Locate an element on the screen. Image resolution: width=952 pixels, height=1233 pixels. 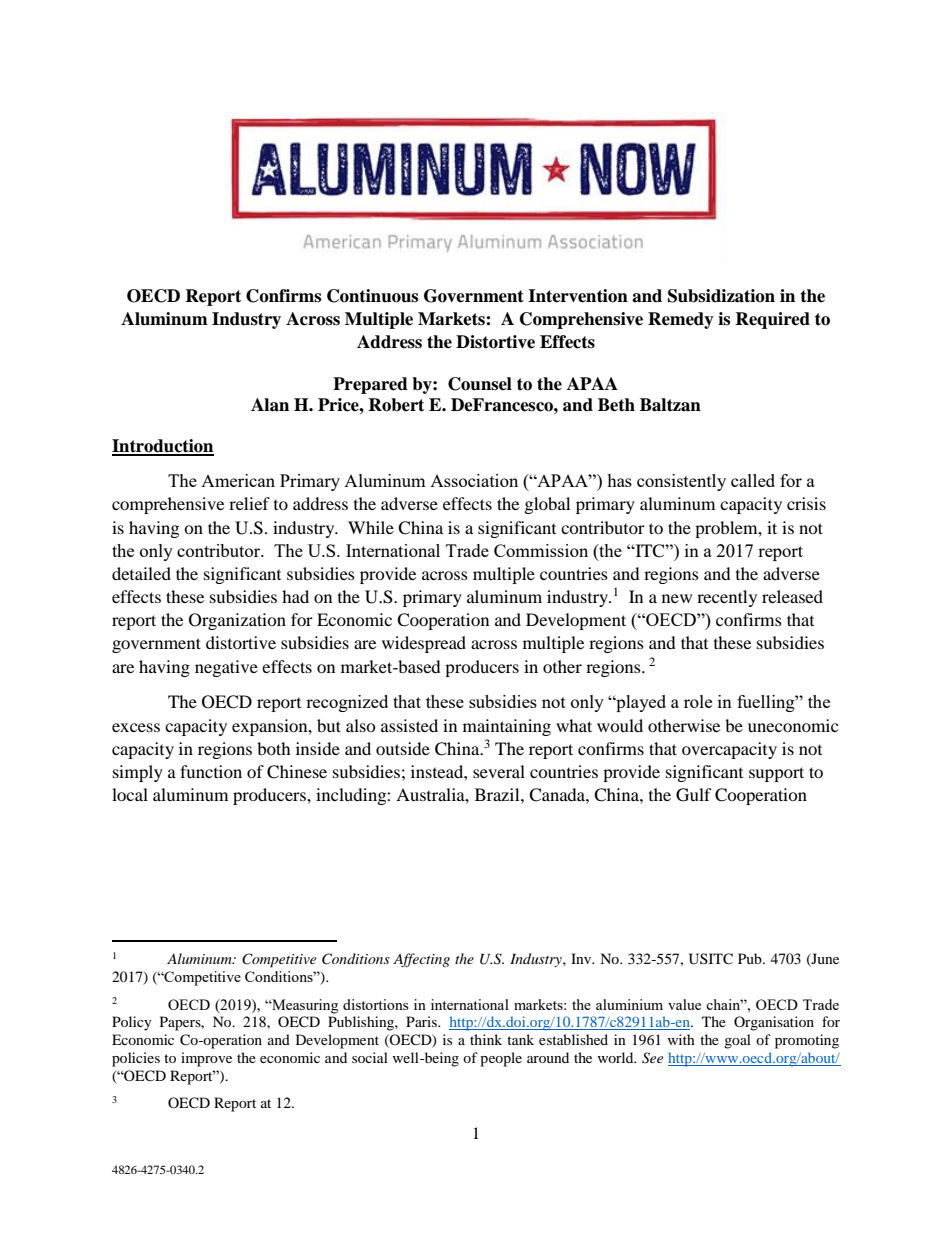
Subsidization is located at coordinates (721, 296).
